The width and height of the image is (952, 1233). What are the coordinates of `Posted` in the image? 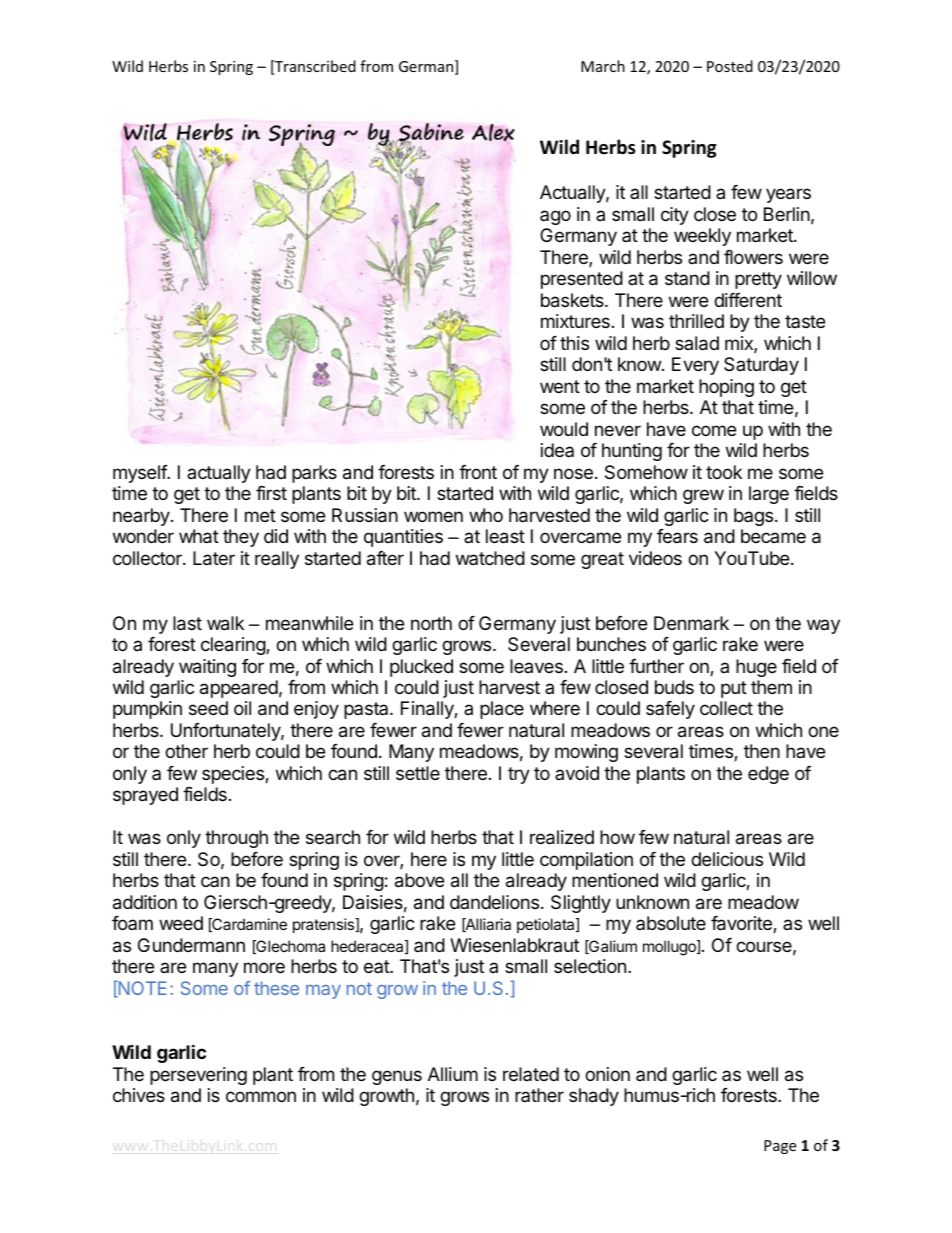 It's located at (730, 66).
